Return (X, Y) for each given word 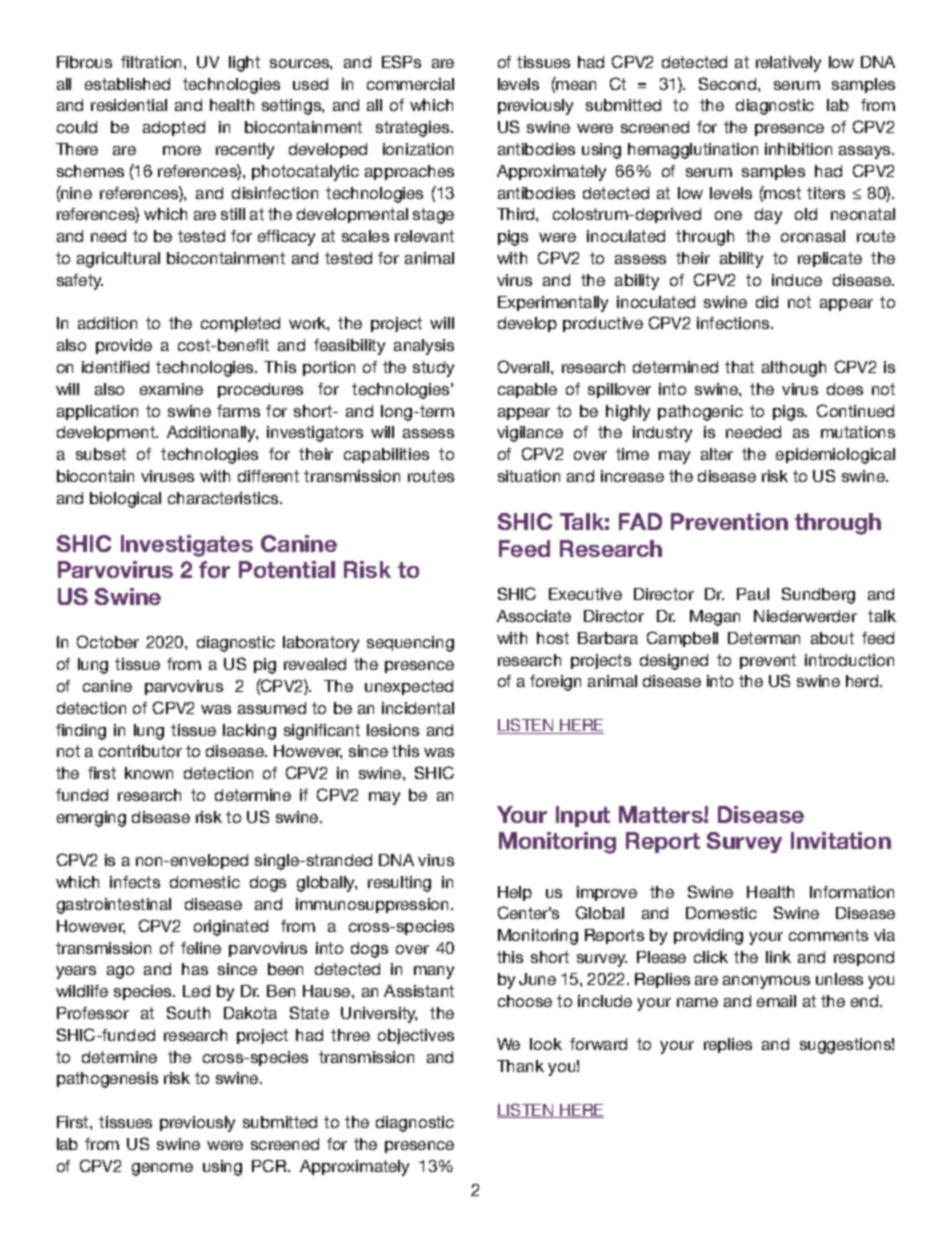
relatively (788, 64)
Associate (534, 616)
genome (162, 1169)
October (108, 641)
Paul (753, 594)
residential (129, 105)
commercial (410, 84)
